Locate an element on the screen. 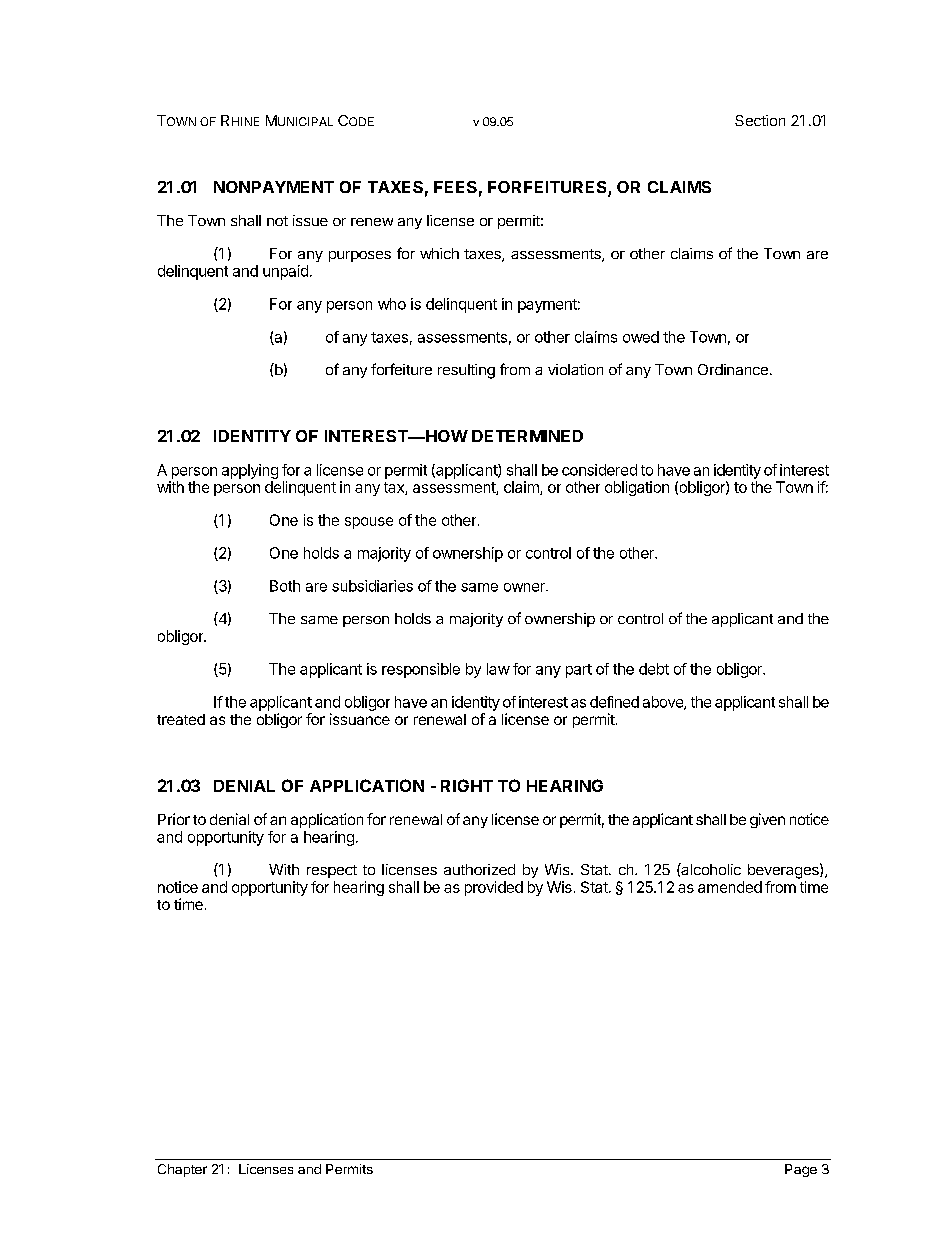 The height and width of the screenshot is (1233, 952). resulting is located at coordinates (466, 371).
